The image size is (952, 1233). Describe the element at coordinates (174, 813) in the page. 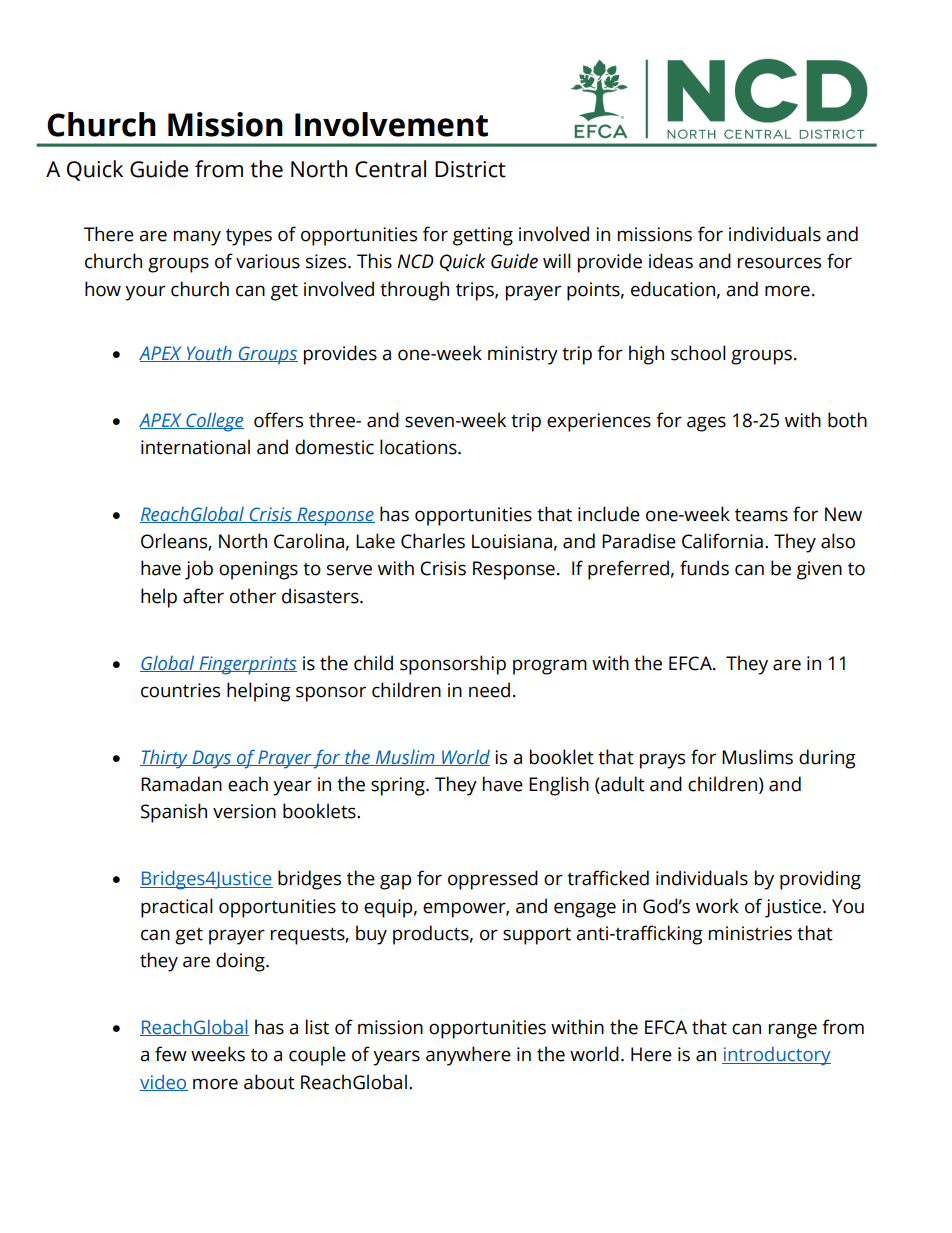

I see `Spanish` at that location.
